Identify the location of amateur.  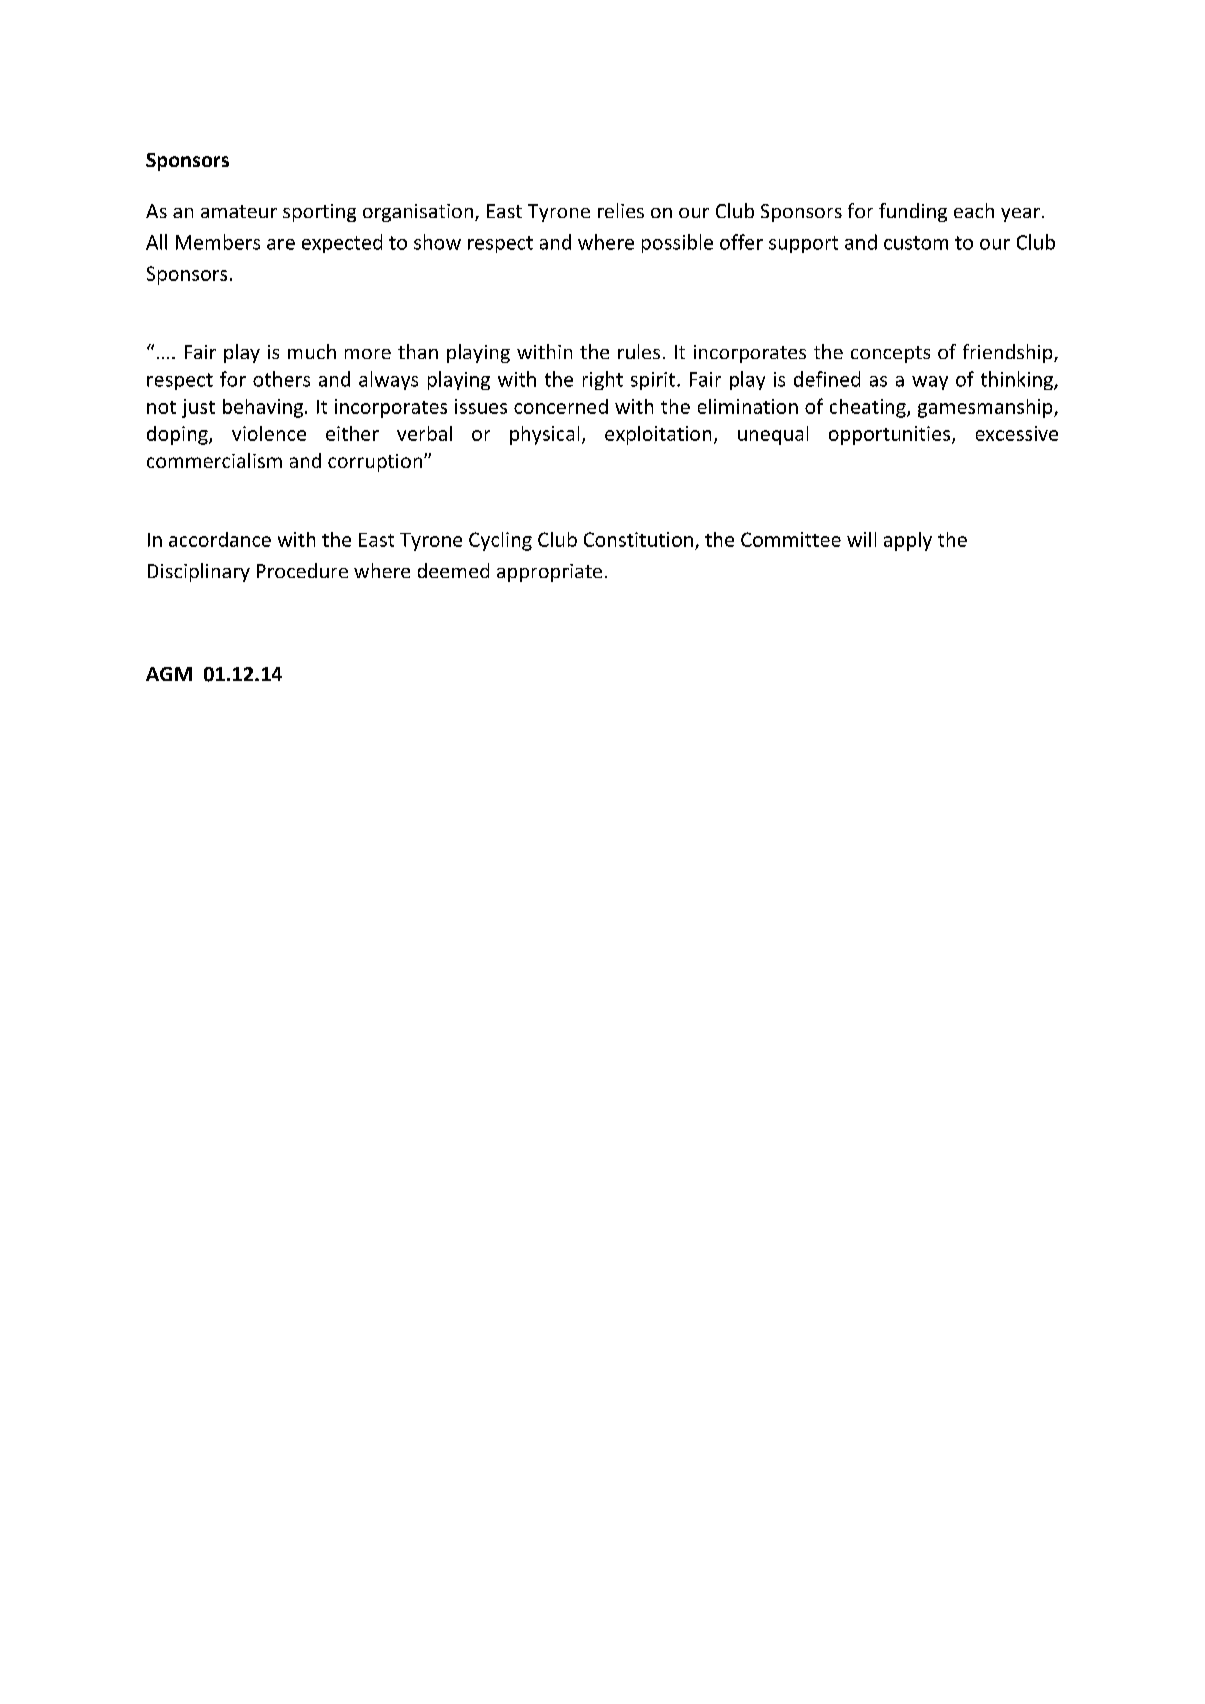
(239, 211).
